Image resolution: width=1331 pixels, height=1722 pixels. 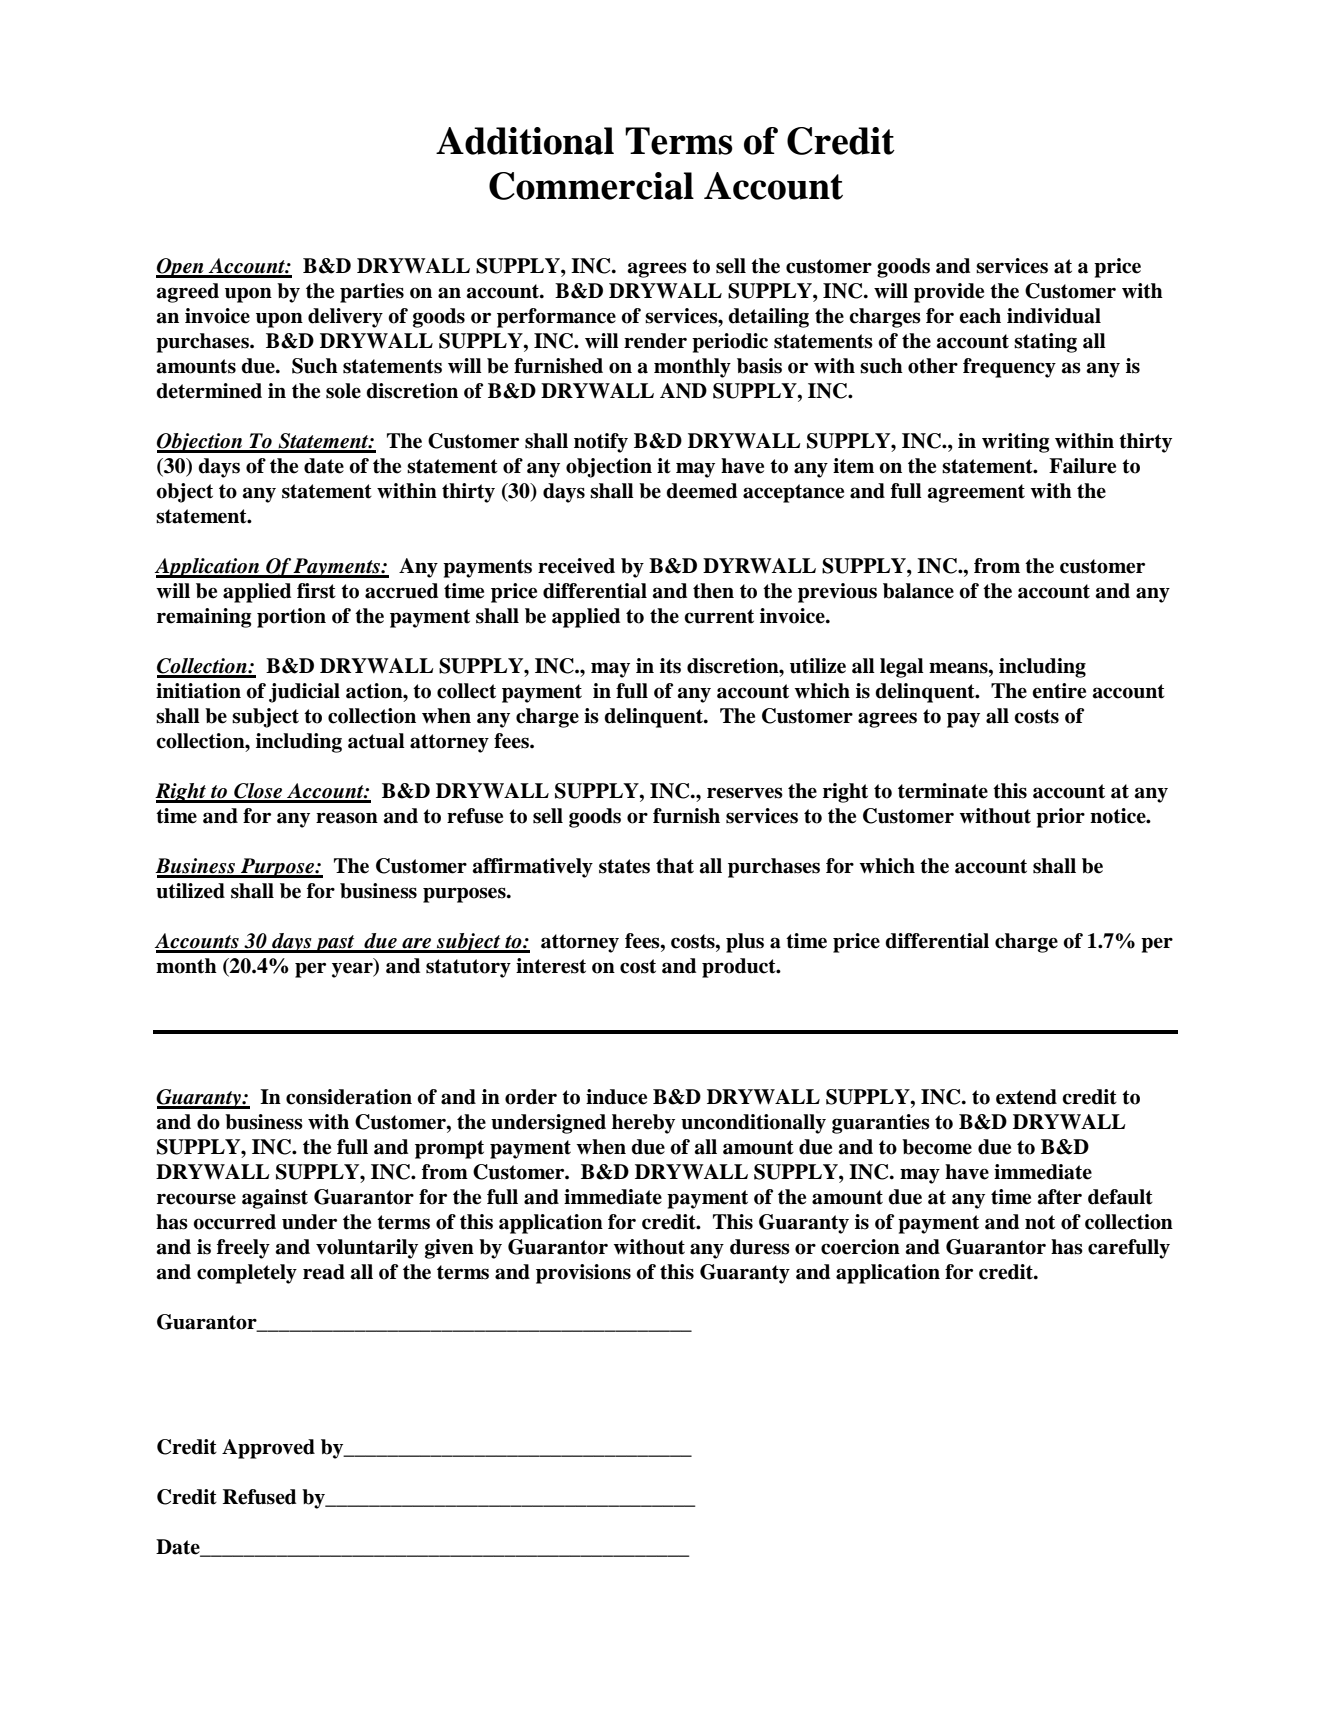 I want to click on agreement, so click(x=976, y=493).
